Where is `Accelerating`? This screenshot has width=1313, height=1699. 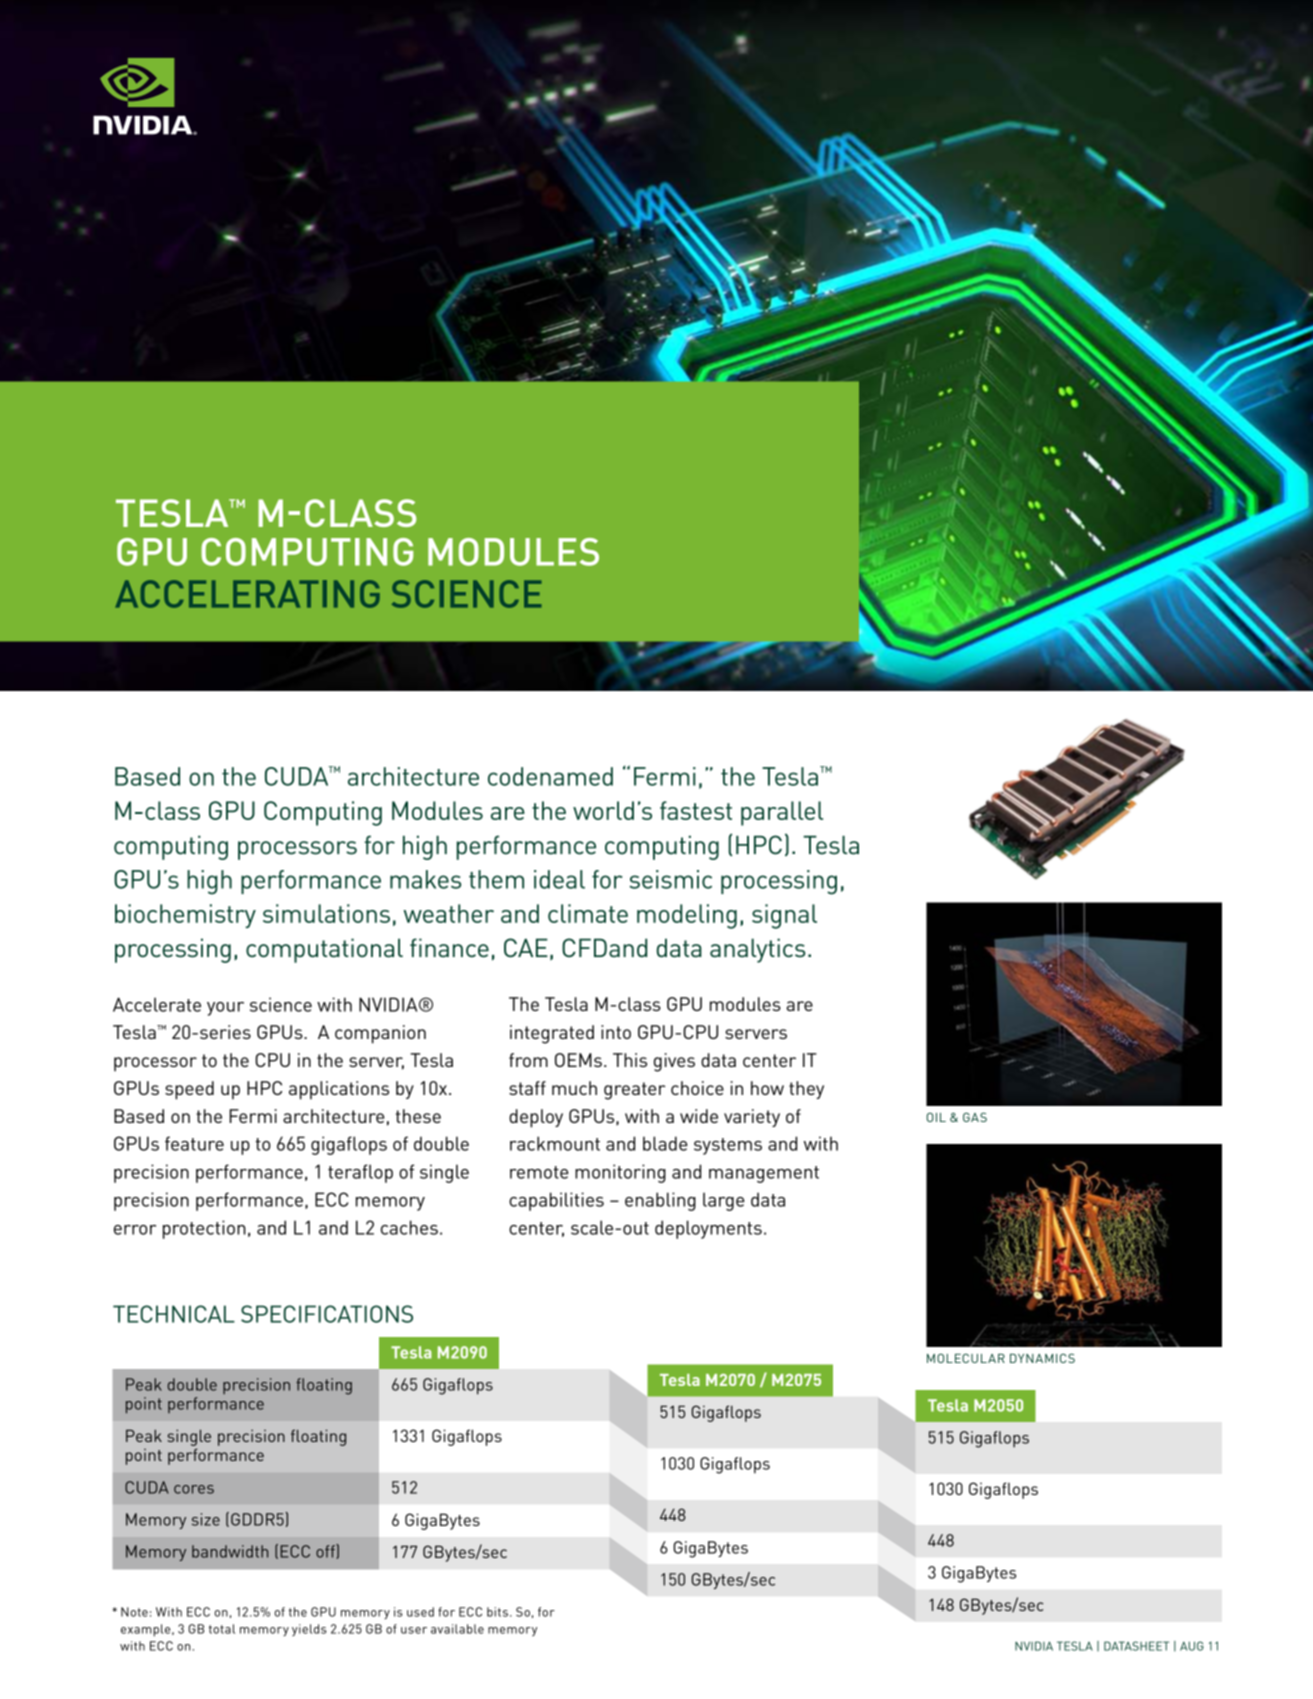 Accelerating is located at coordinates (247, 594).
